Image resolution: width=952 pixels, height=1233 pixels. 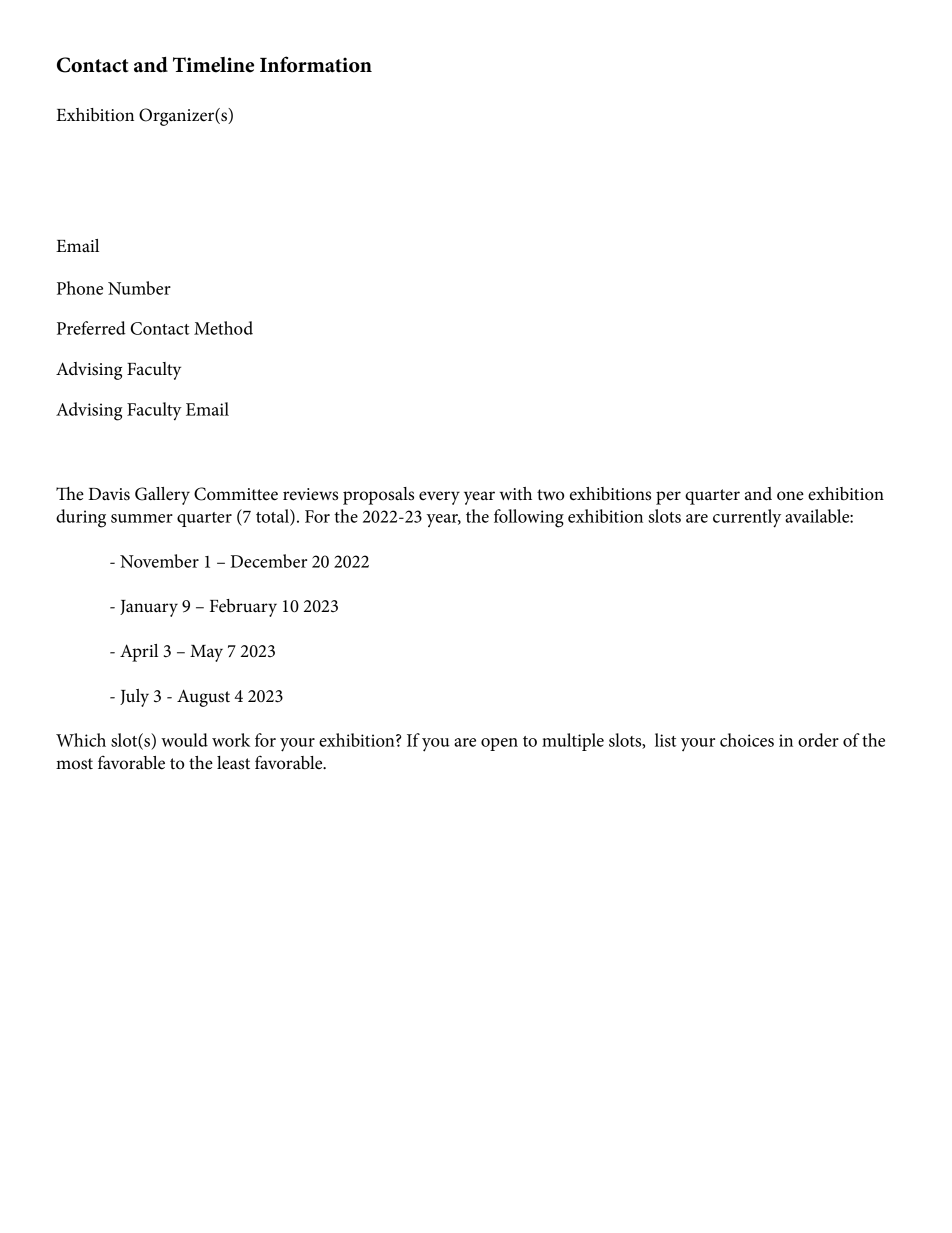 I want to click on Gallery, so click(x=162, y=496).
